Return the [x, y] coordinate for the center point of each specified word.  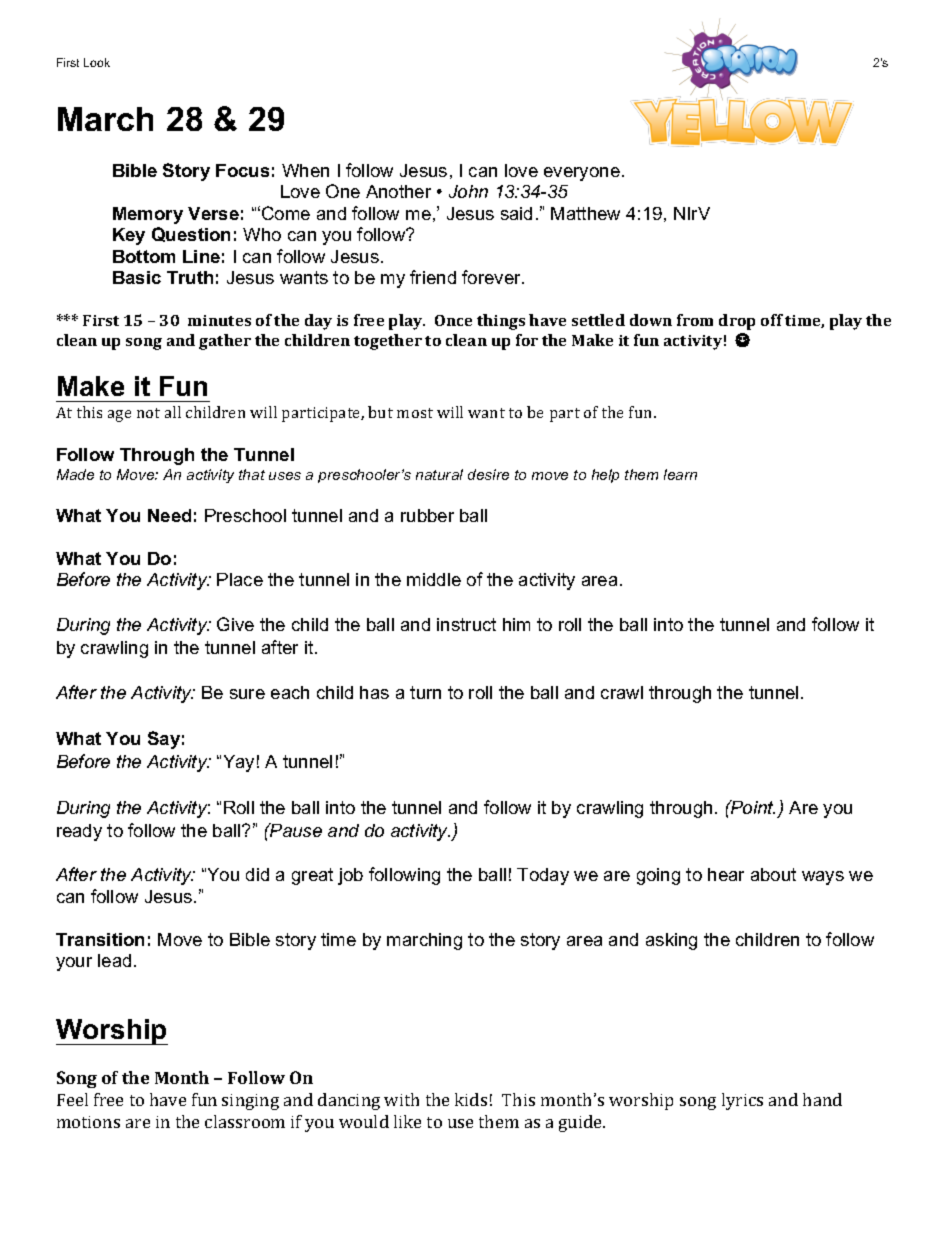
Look [97, 62]
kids [471, 1099]
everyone [582, 174]
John [468, 191]
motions [88, 1122]
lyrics [742, 1101]
